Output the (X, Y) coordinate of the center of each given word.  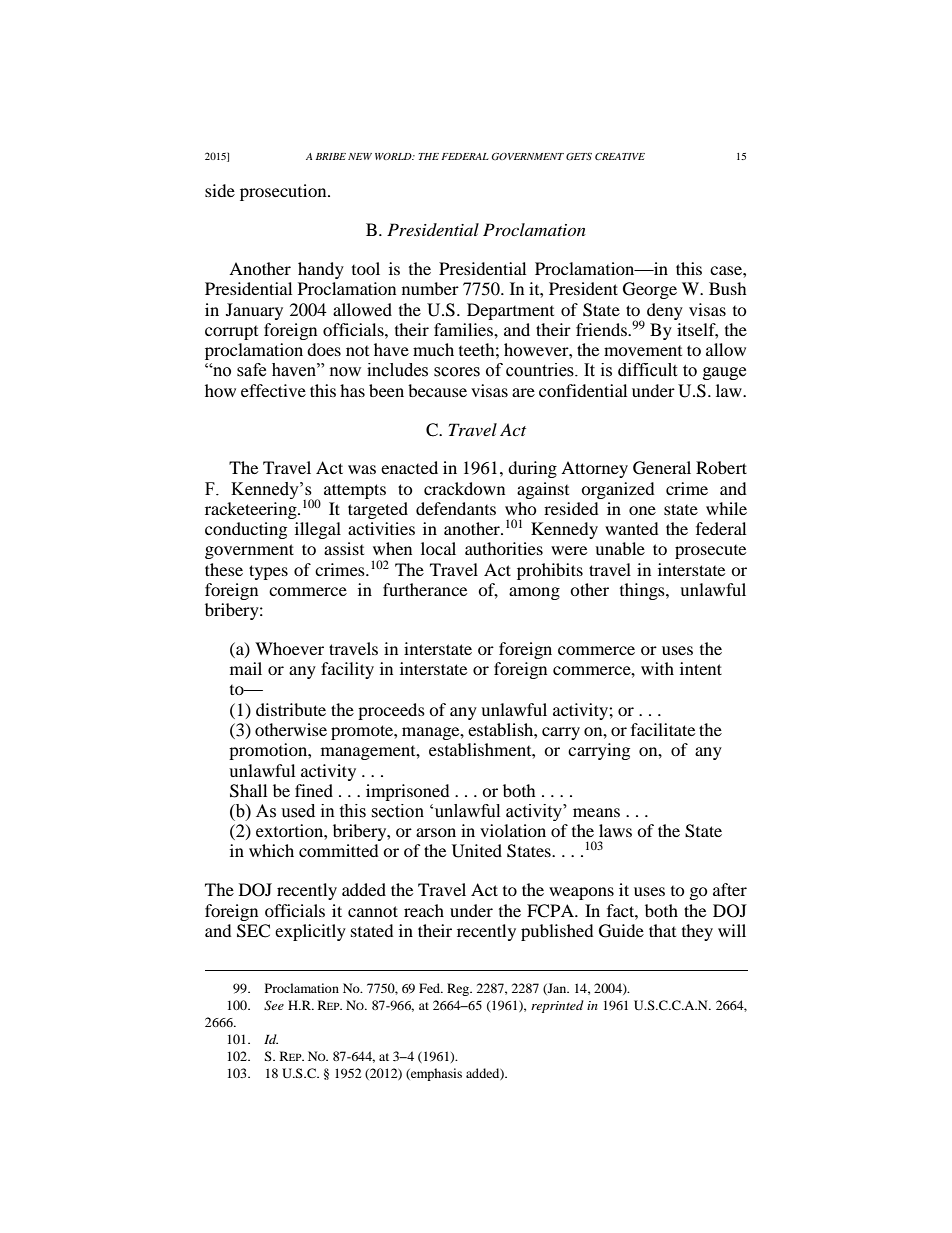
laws (615, 830)
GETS (579, 156)
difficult (647, 370)
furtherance (425, 589)
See (274, 1005)
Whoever (289, 648)
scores (457, 372)
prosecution (284, 192)
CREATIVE (620, 156)
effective (273, 390)
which (271, 850)
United (477, 851)
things (643, 591)
